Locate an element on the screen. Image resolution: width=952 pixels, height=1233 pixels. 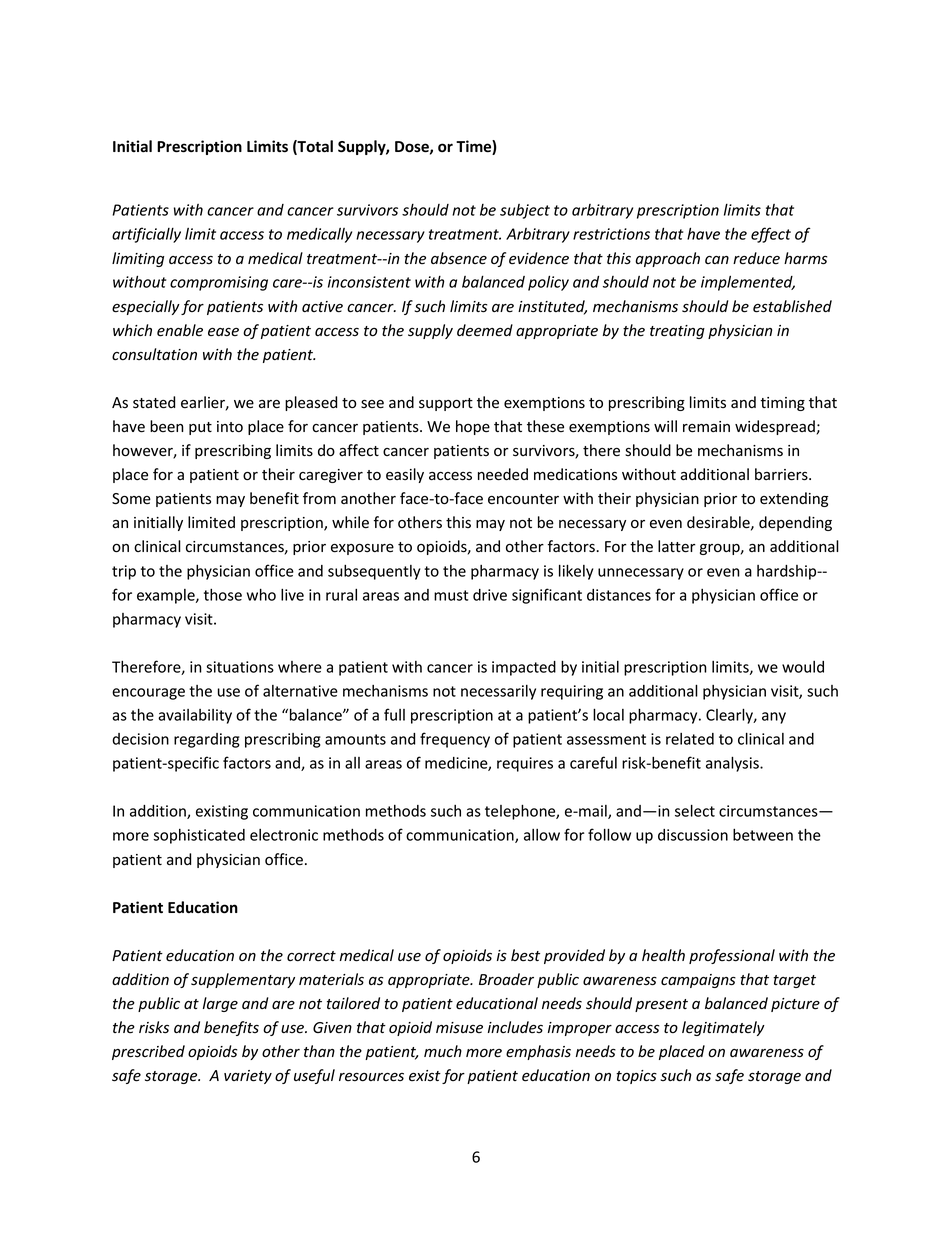
artificially is located at coordinates (146, 235).
